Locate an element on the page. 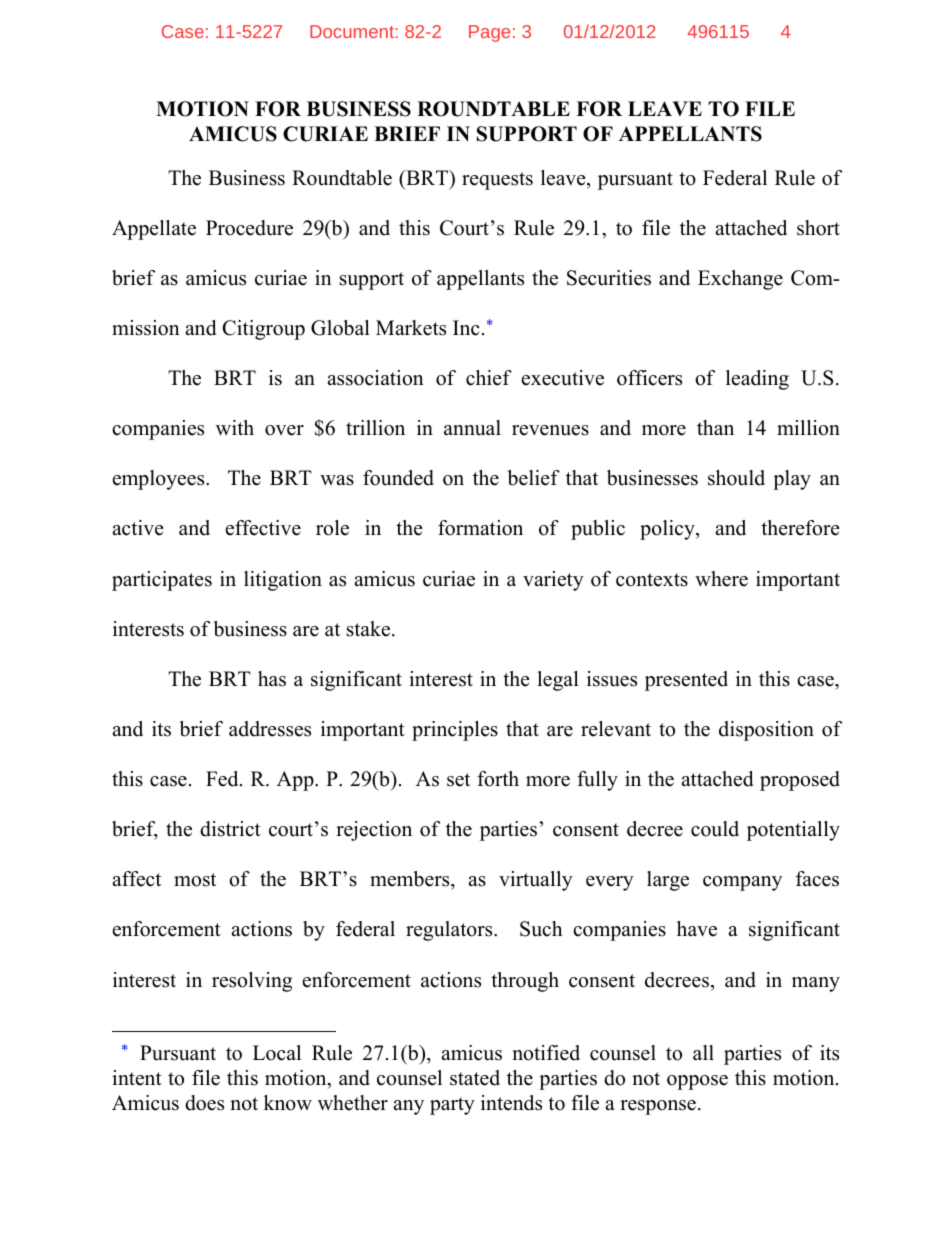  Procedure is located at coordinates (249, 228).
